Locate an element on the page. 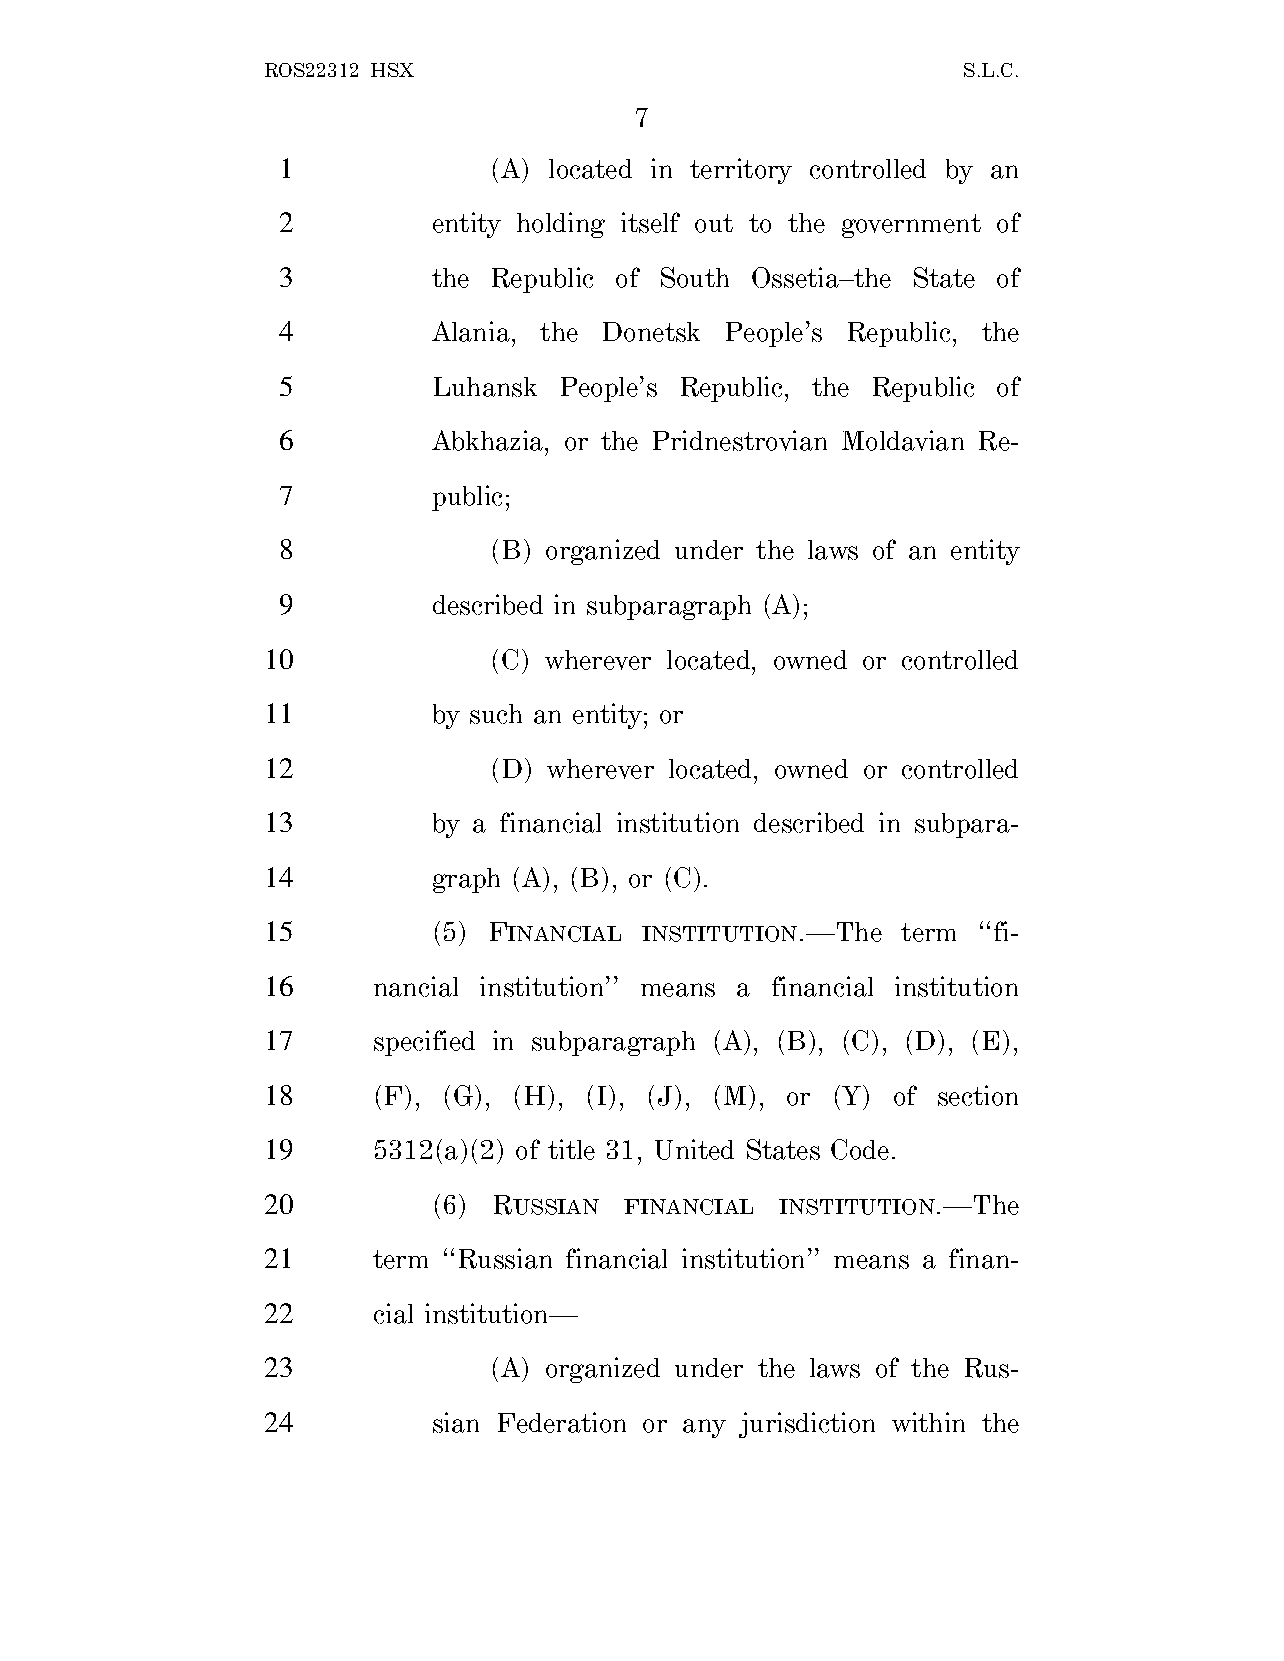 This image has height=1661, width=1284. holding is located at coordinates (561, 225).
